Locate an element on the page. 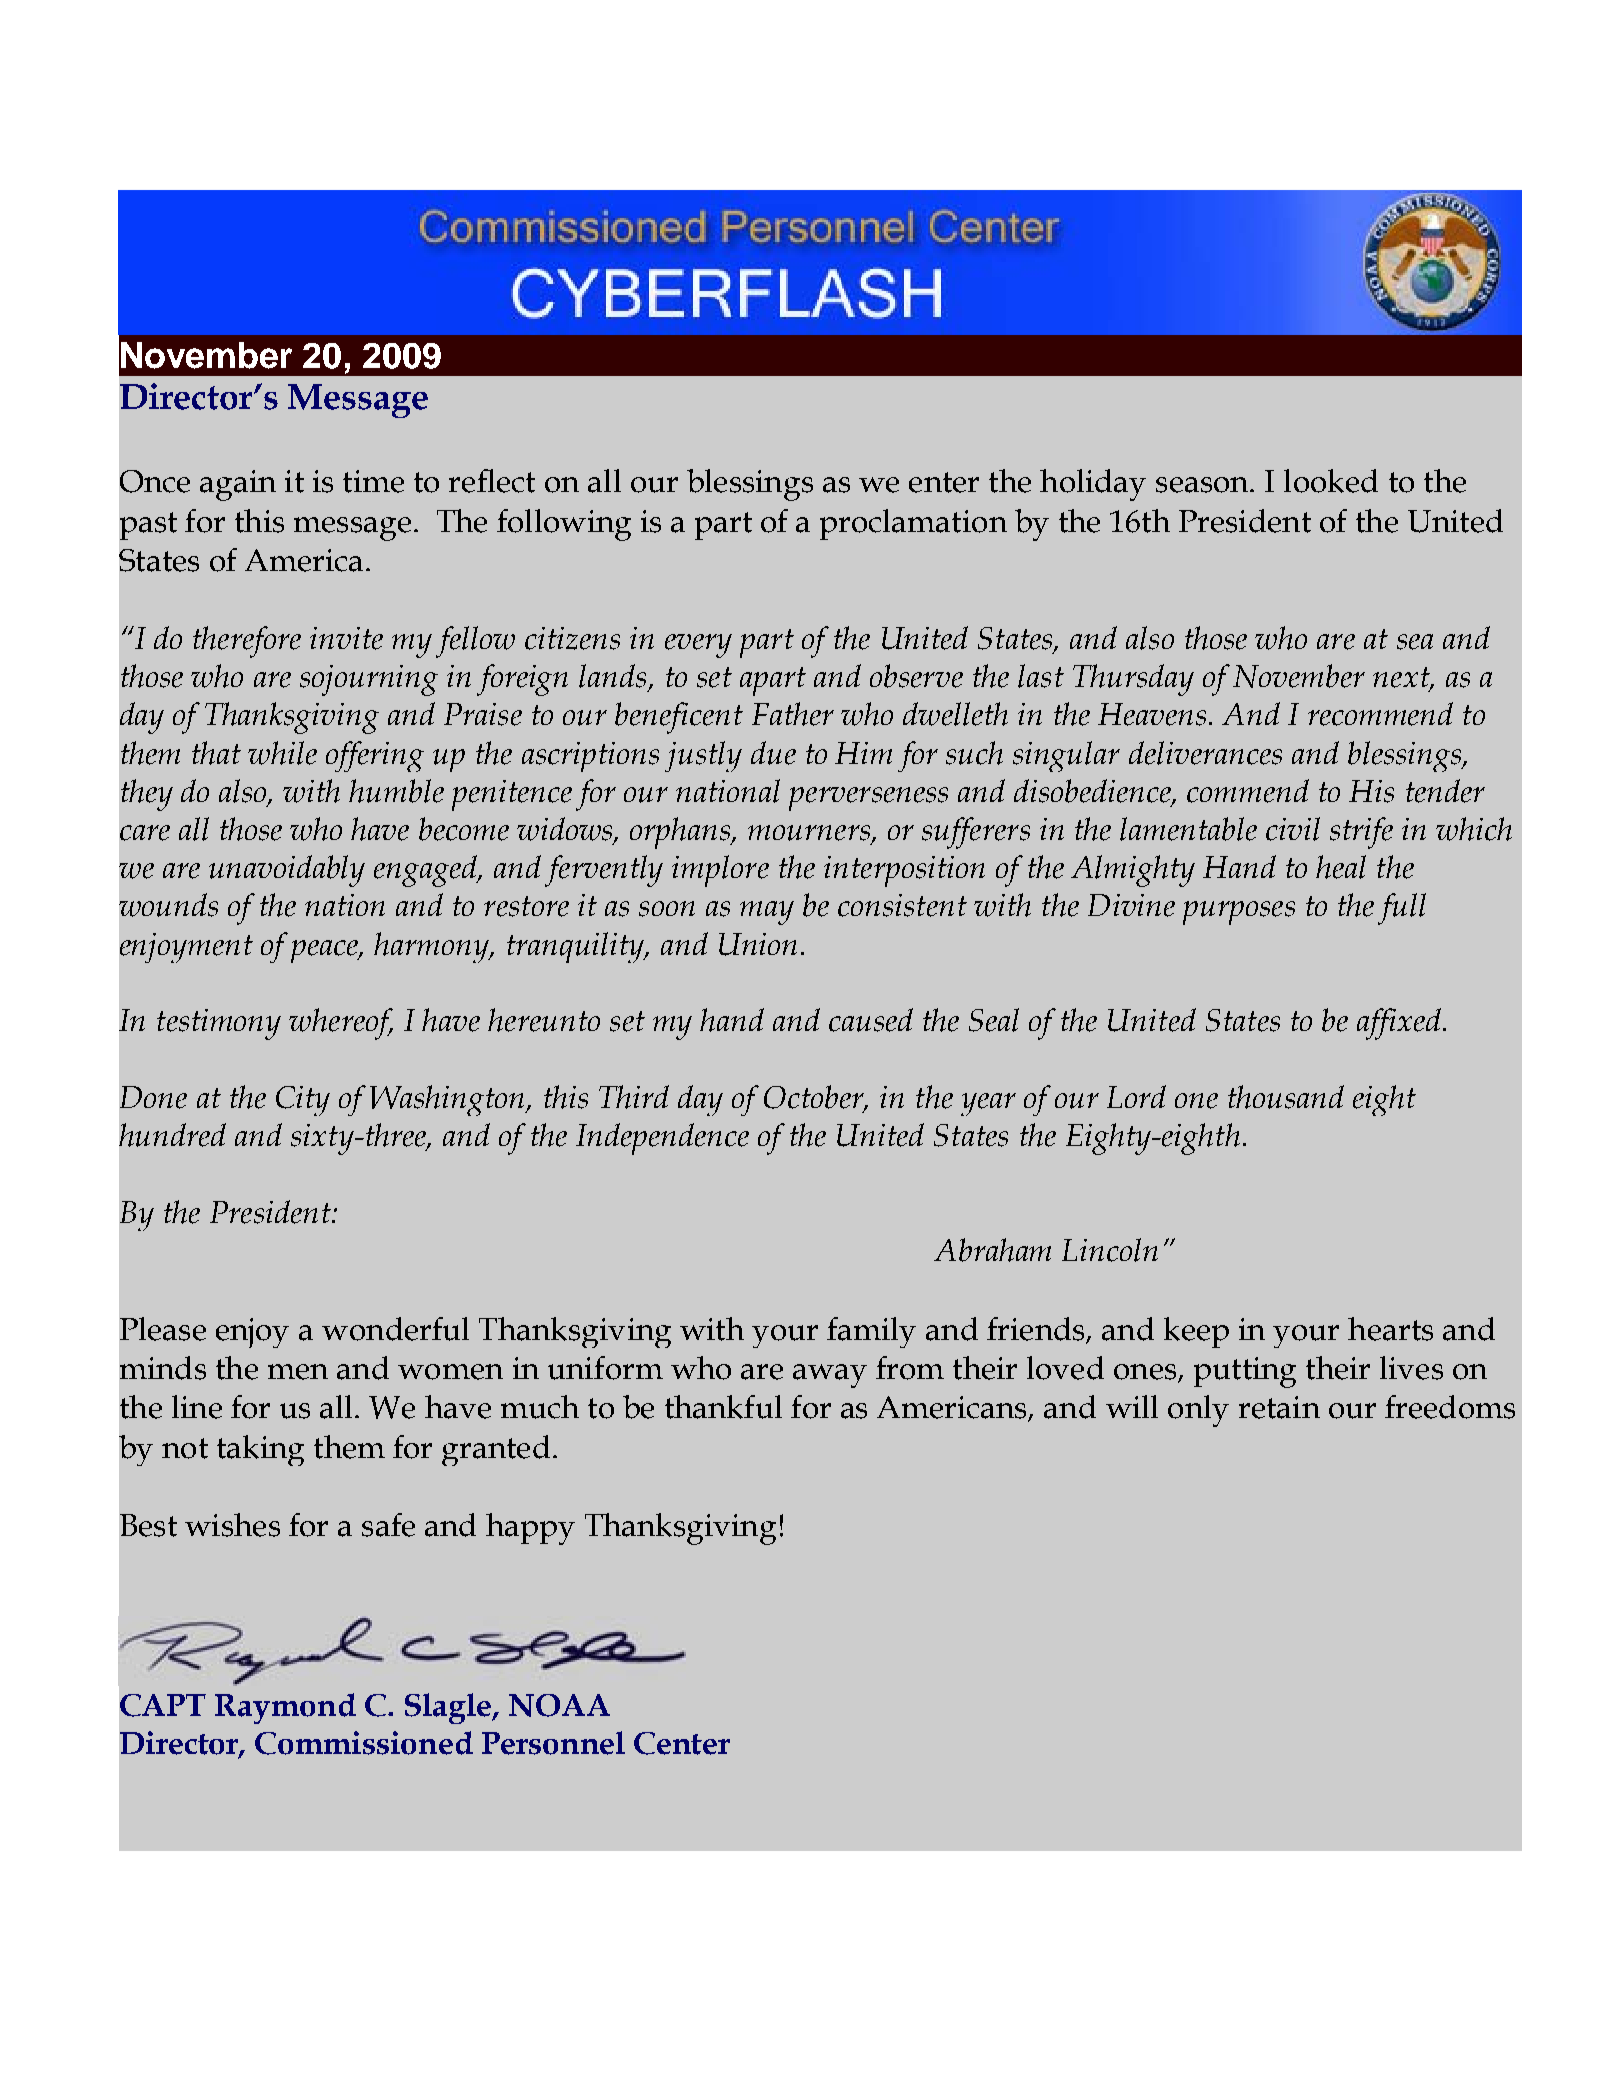 This page has height=2093, width=1617. looked is located at coordinates (1331, 481).
